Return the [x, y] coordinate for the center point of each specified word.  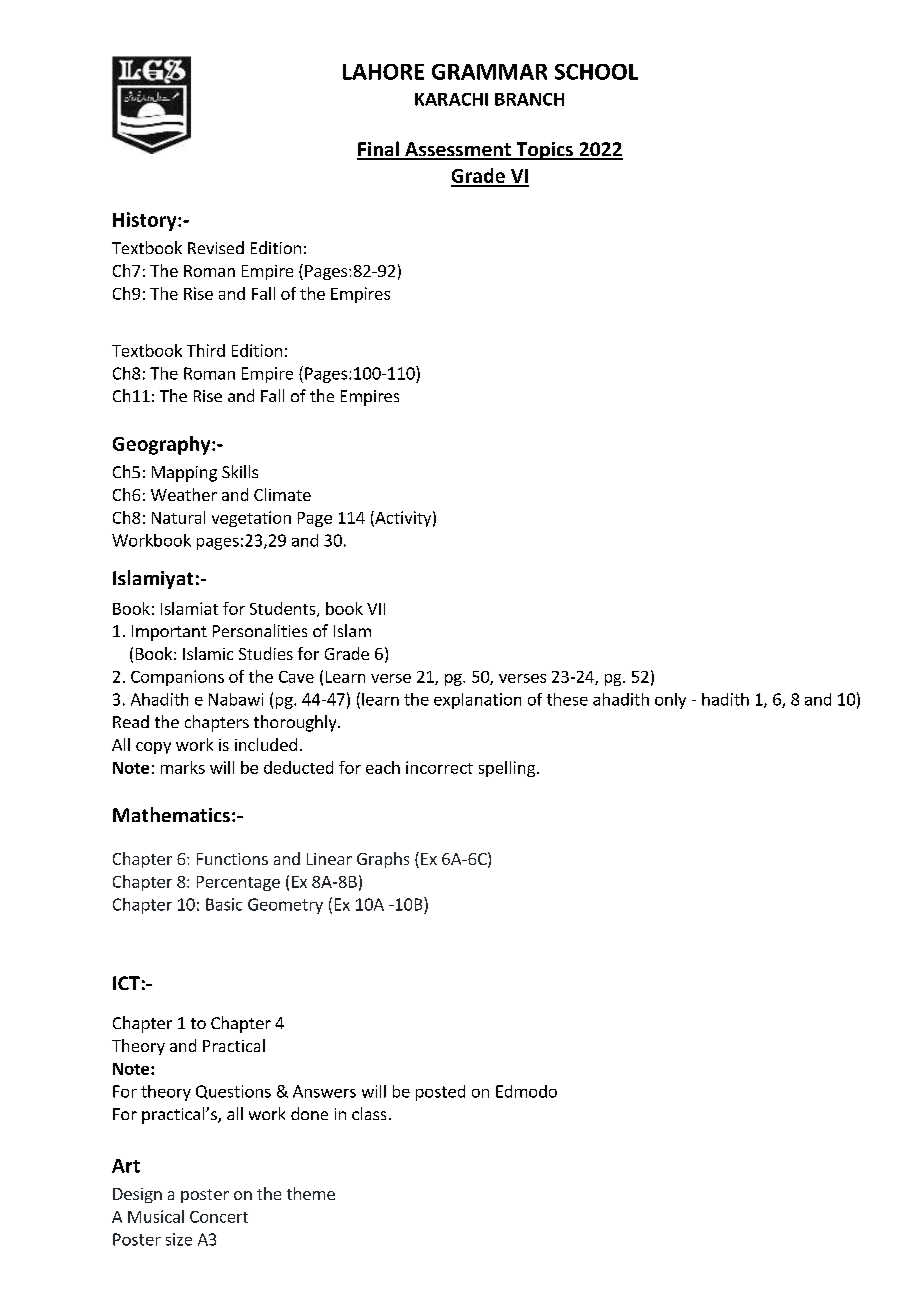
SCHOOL [596, 72]
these [567, 699]
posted [440, 1093]
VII [376, 609]
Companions [177, 678]
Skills [240, 471]
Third [206, 350]
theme [311, 1193]
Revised [216, 247]
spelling [507, 769]
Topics [545, 151]
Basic [224, 904]
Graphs [383, 860]
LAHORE [383, 72]
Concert [219, 1217]
